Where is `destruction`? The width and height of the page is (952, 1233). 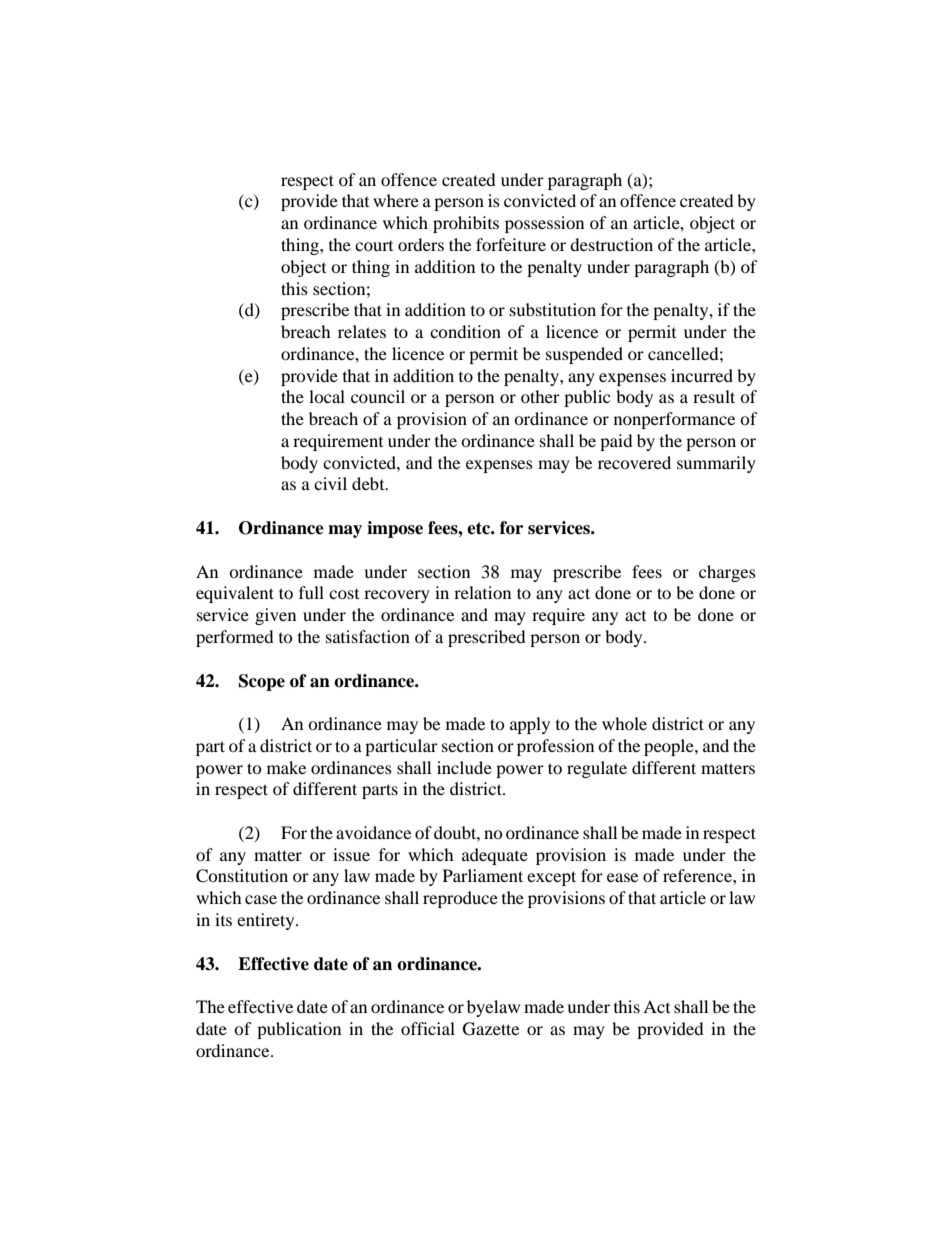
destruction is located at coordinates (611, 244).
